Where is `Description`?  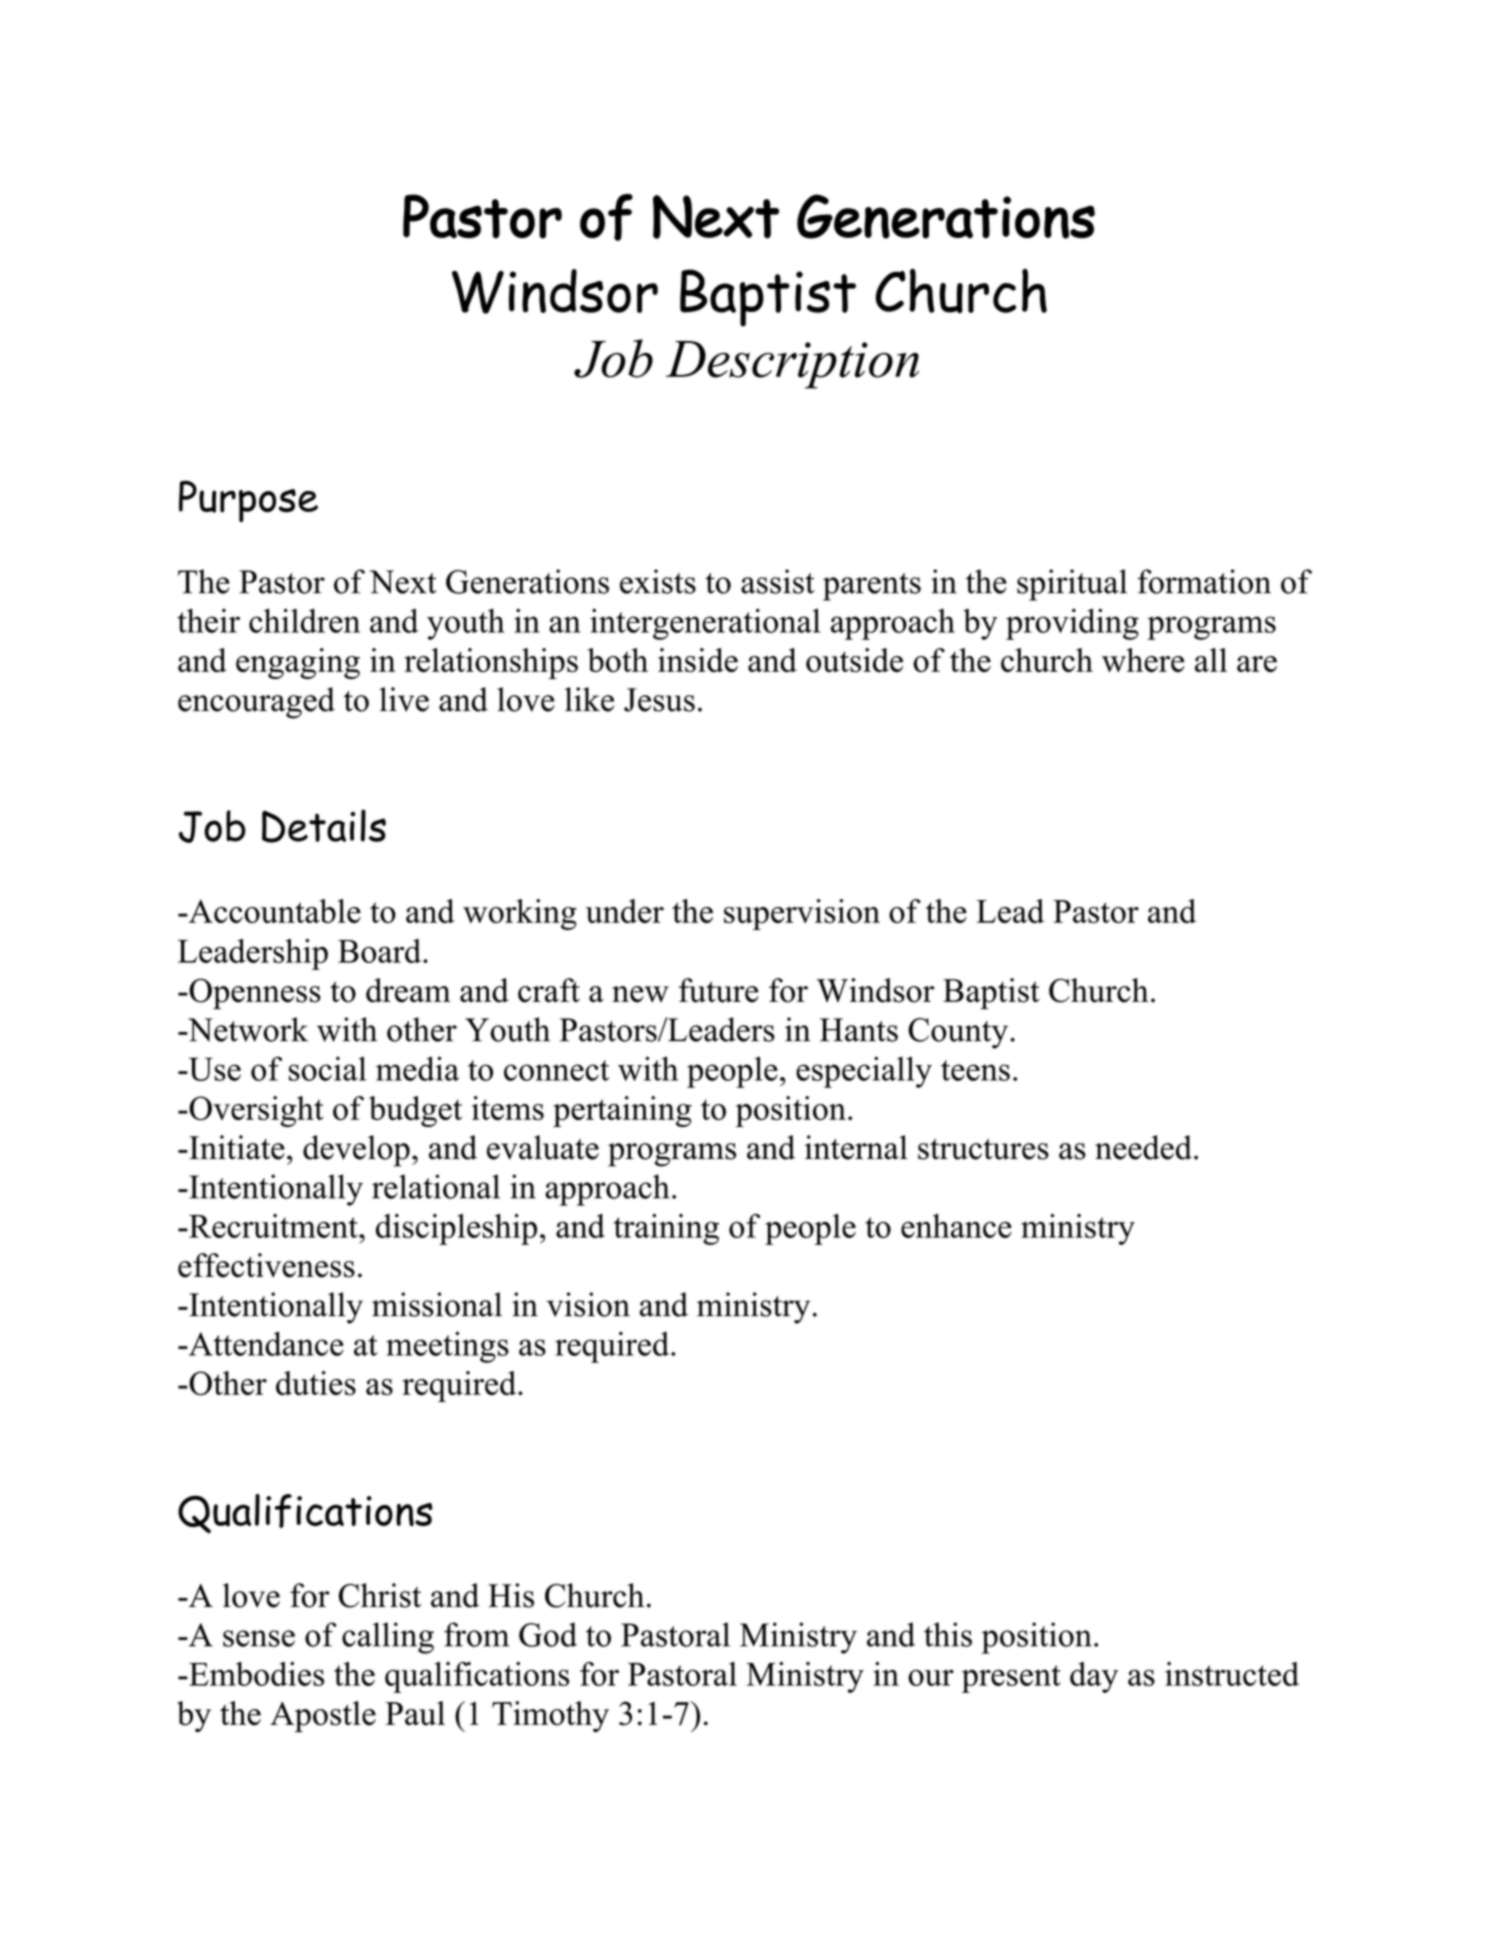
Description is located at coordinates (792, 365).
